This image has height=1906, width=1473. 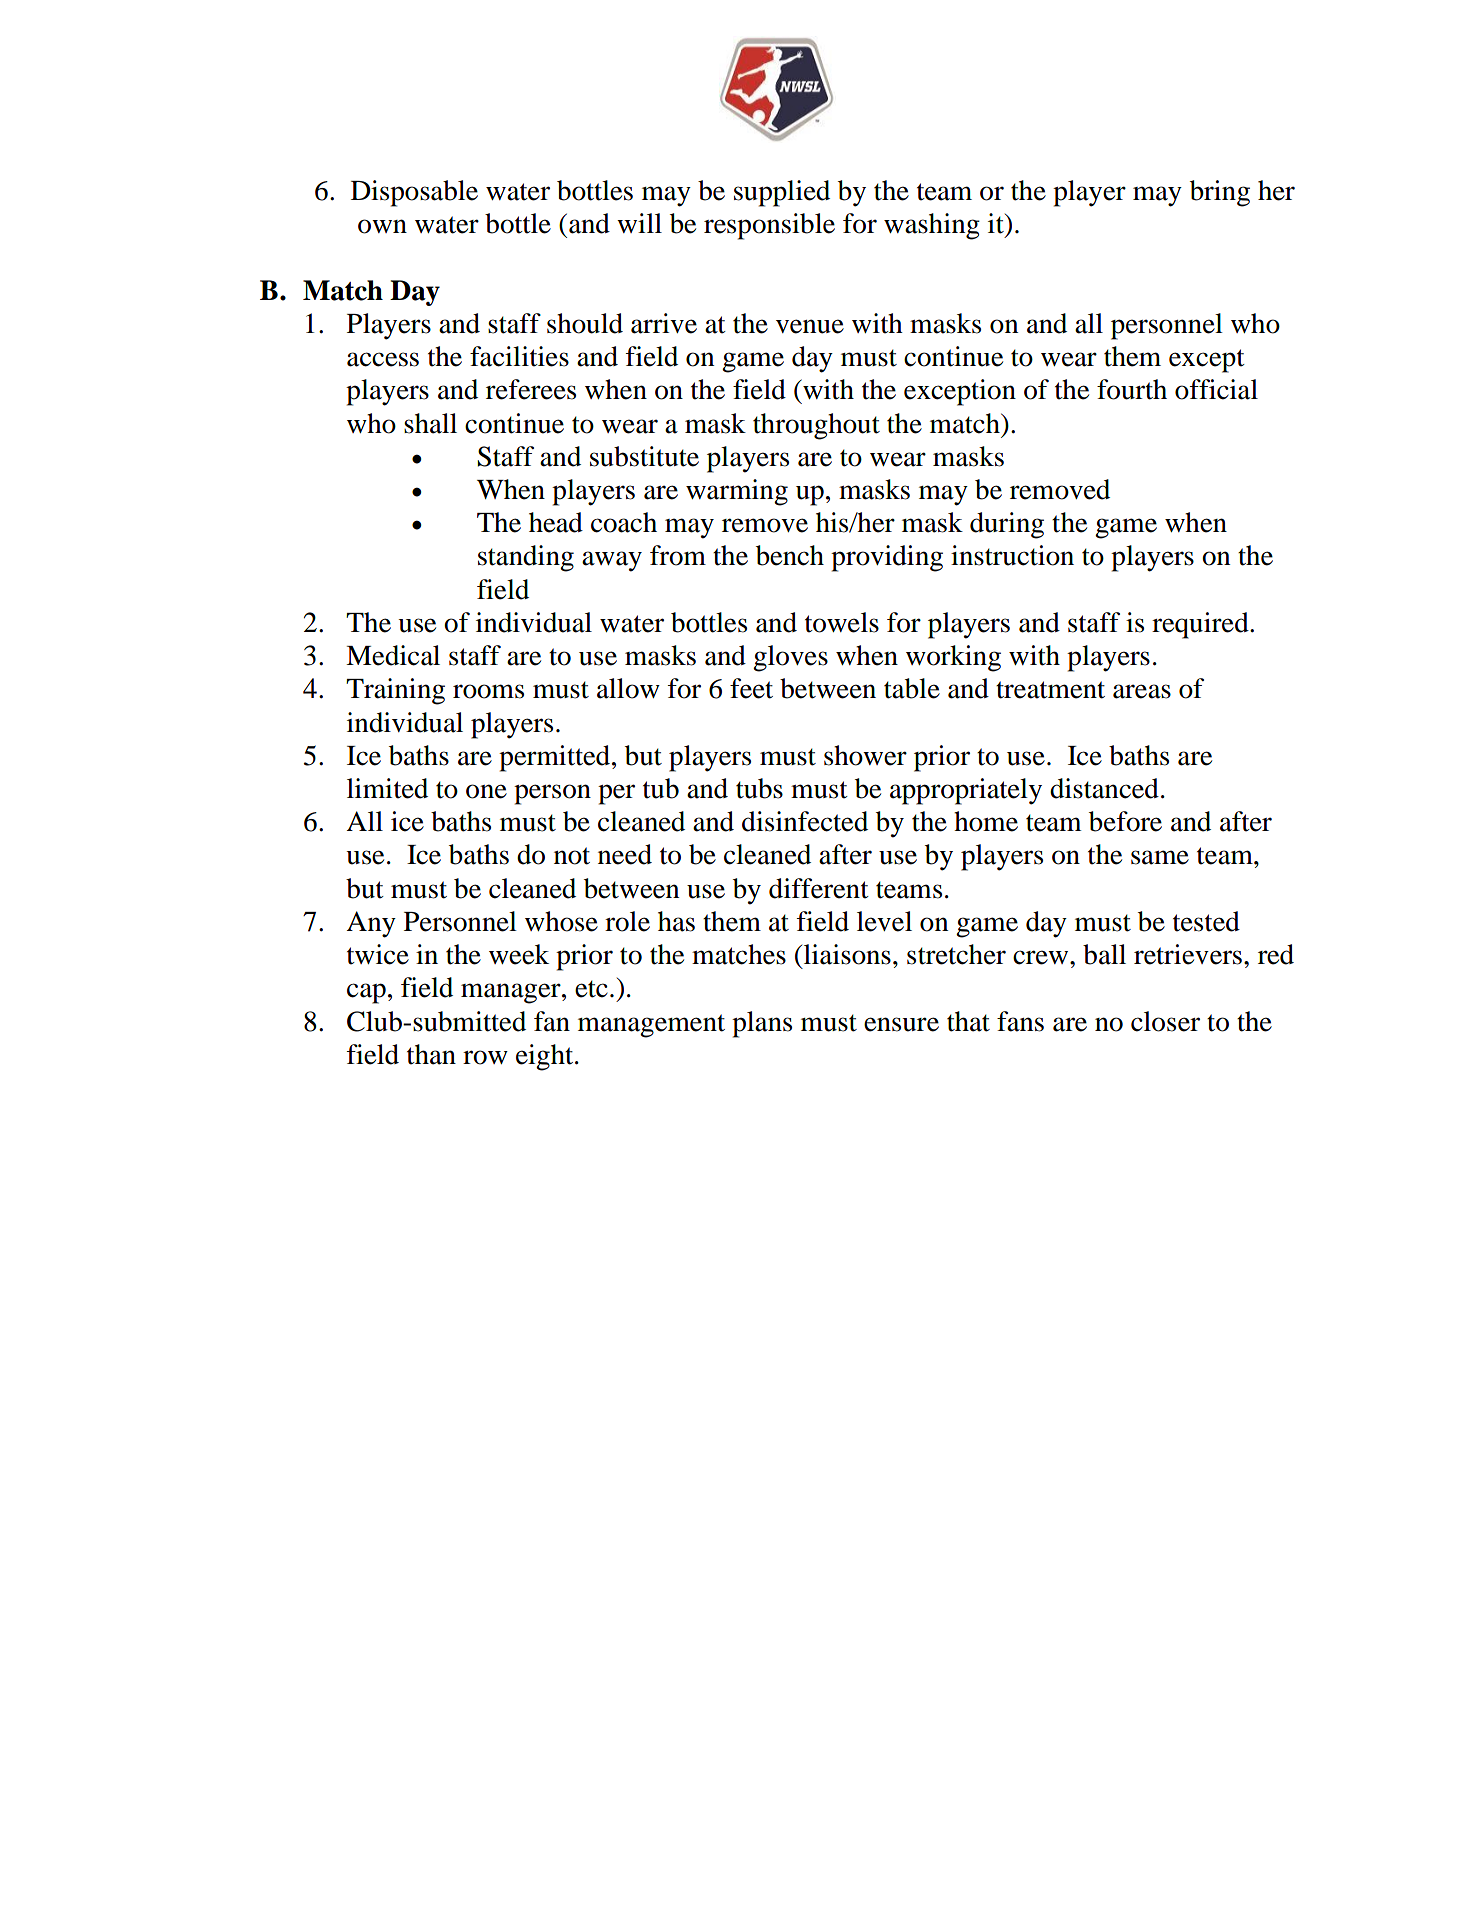 What do you see at coordinates (842, 622) in the image?
I see `towels` at bounding box center [842, 622].
